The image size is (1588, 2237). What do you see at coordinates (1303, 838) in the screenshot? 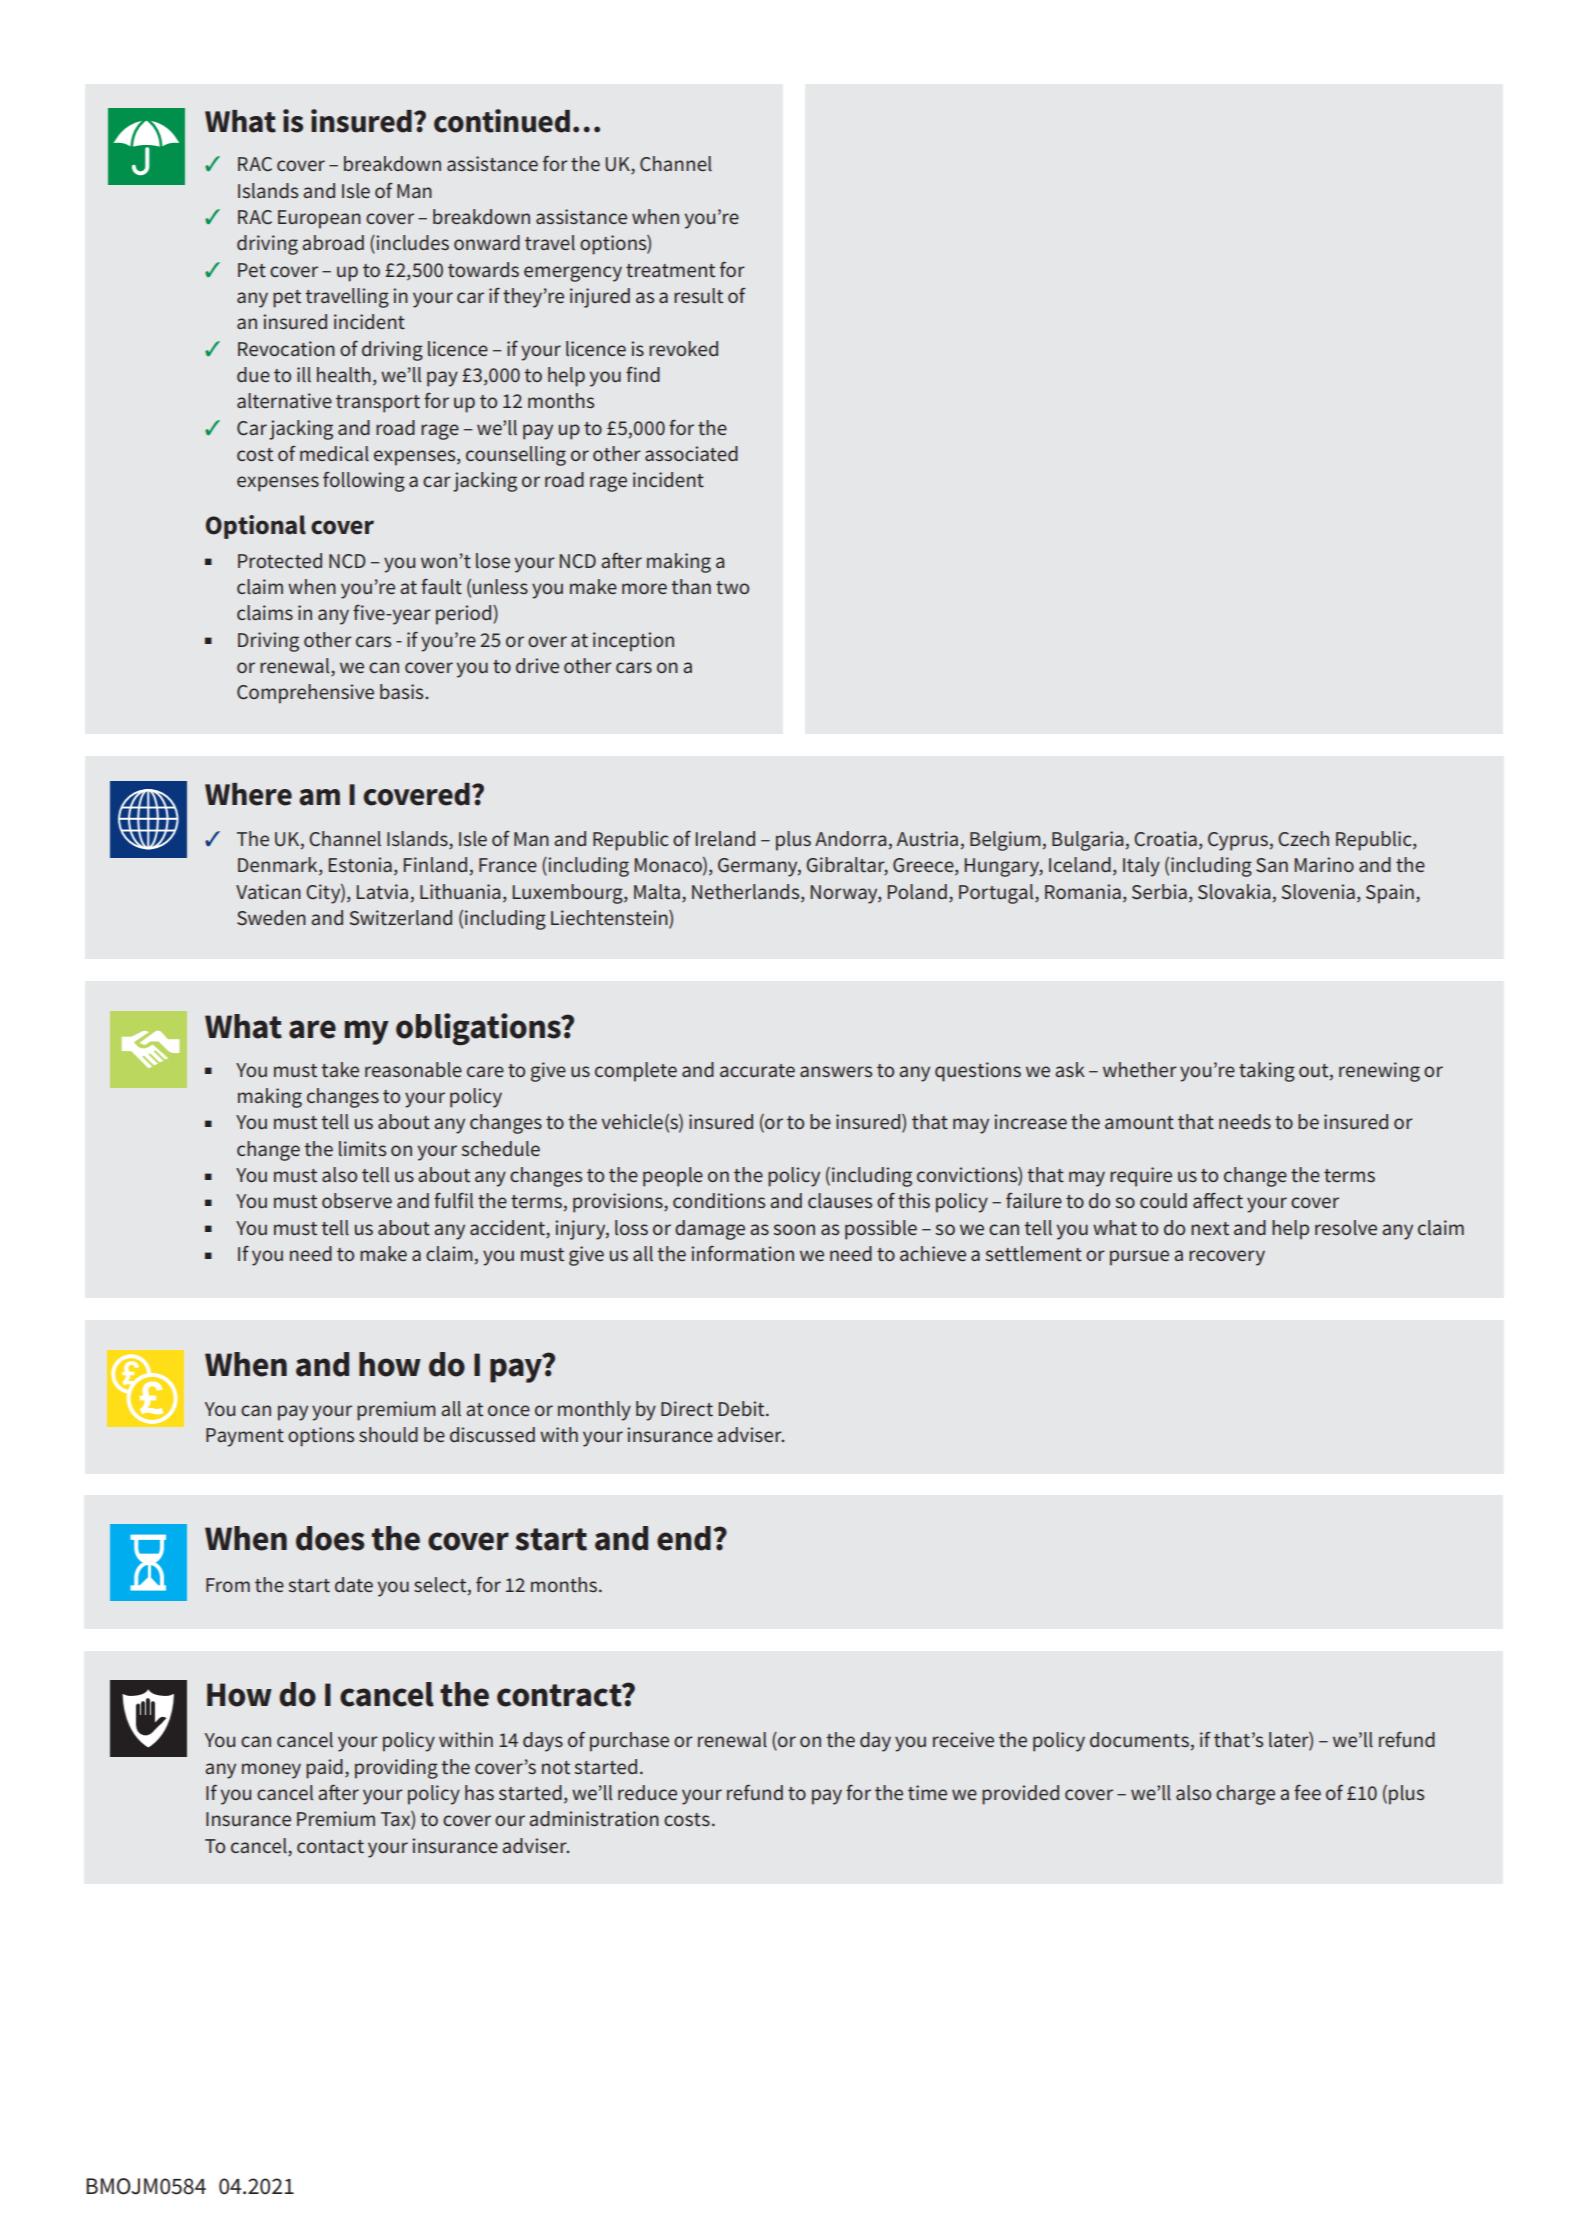
I see `Czech` at bounding box center [1303, 838].
